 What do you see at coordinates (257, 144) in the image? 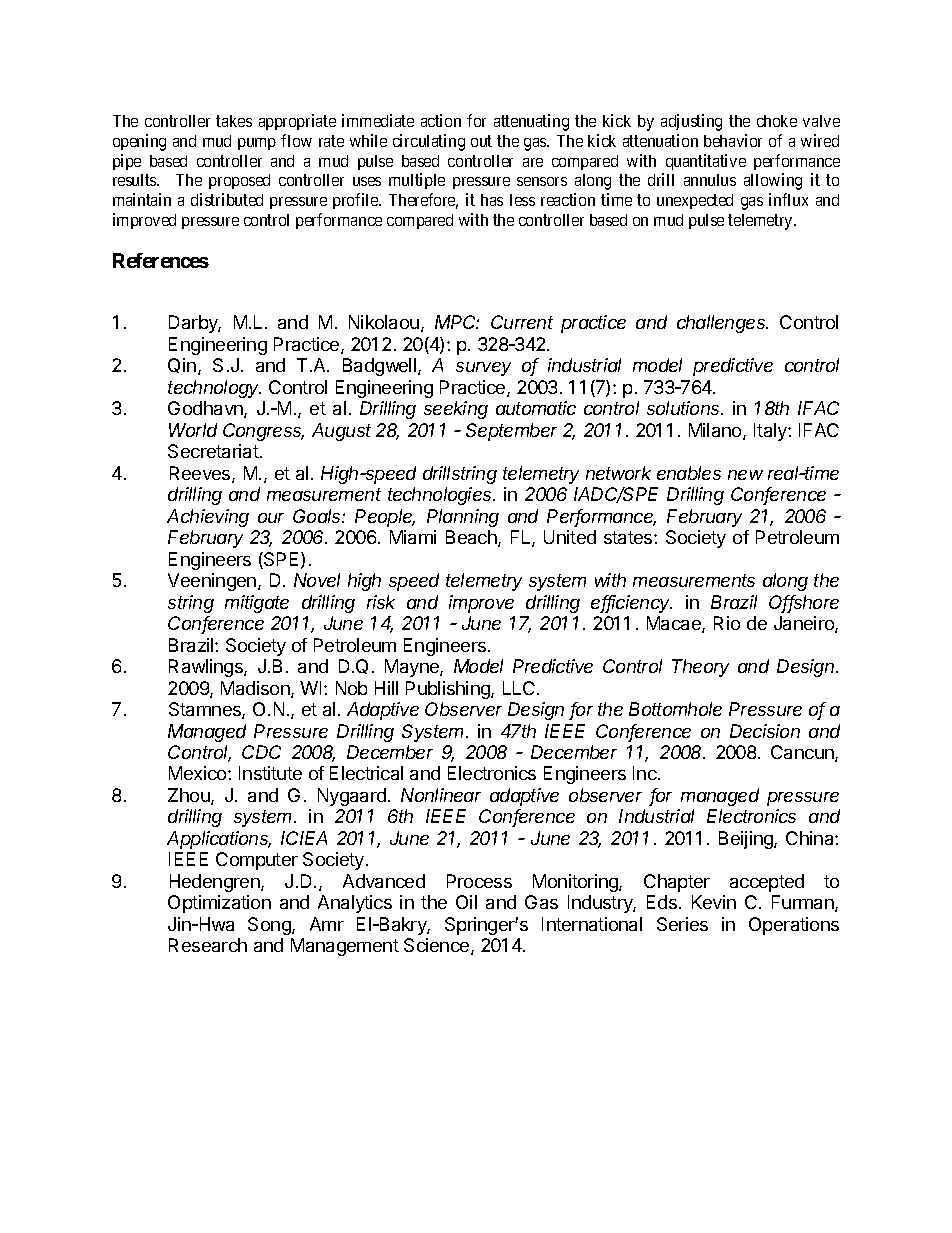
I see `pump` at bounding box center [257, 144].
